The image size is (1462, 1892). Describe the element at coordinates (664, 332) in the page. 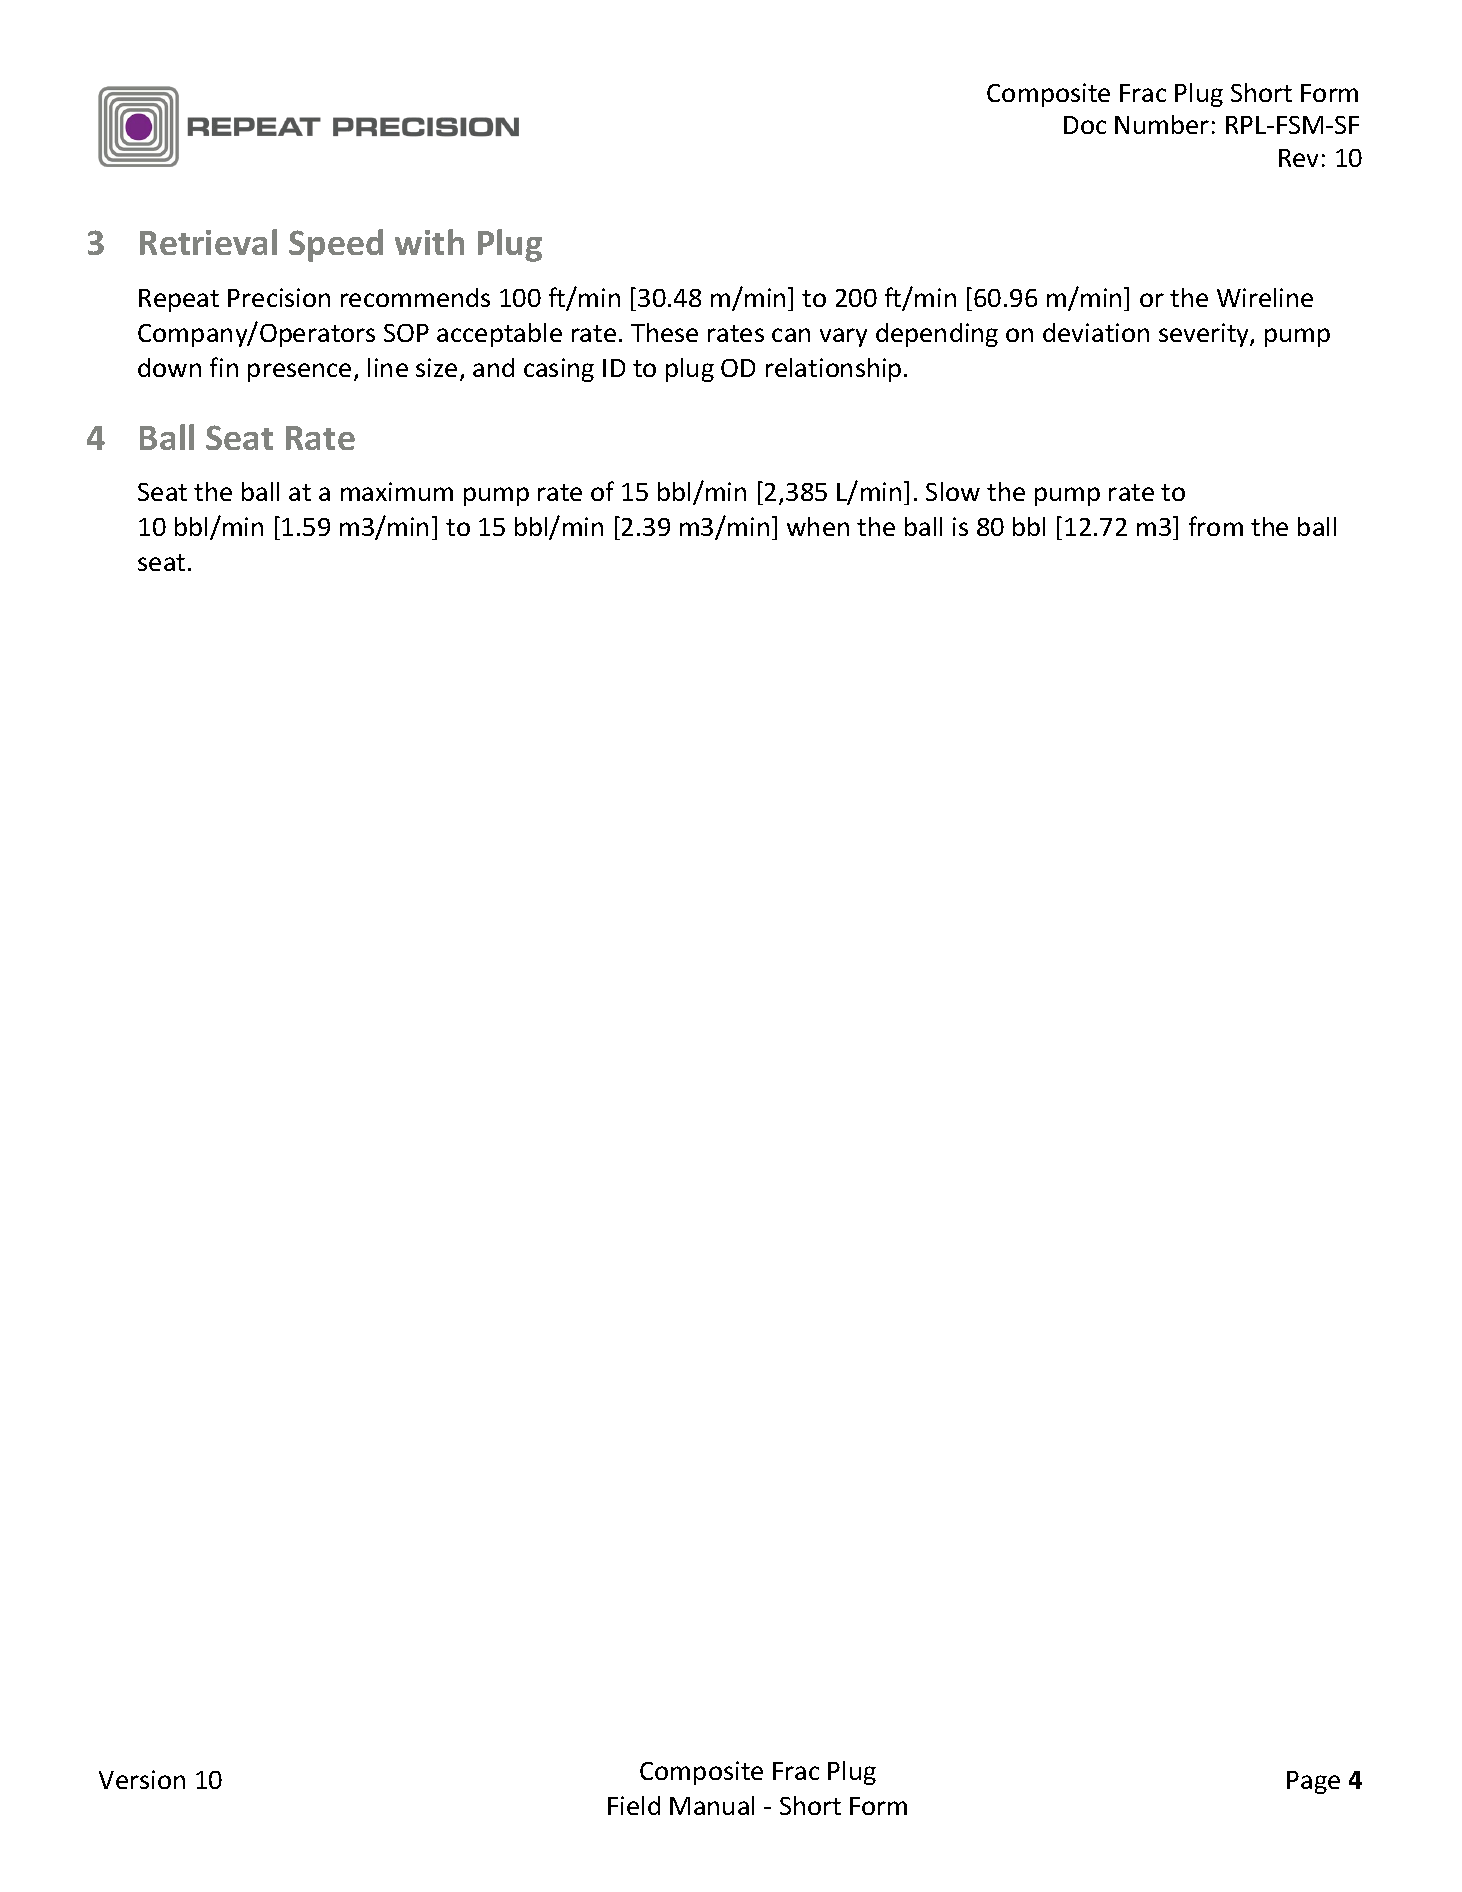

I see `These` at that location.
